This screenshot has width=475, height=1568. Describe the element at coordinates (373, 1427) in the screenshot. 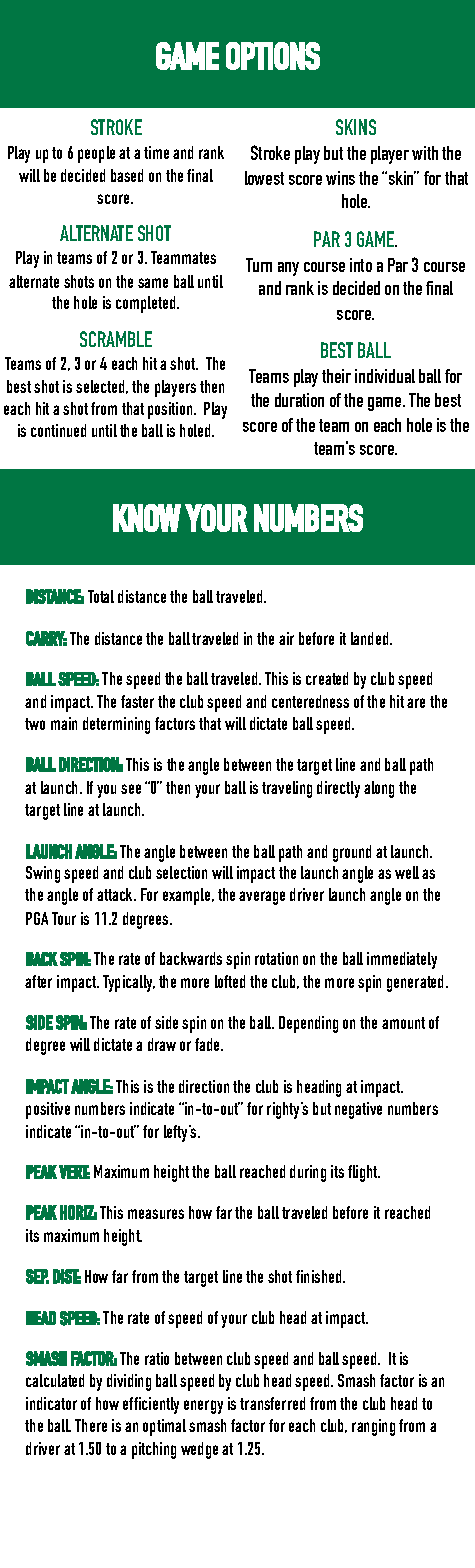

I see `ranging` at that location.
